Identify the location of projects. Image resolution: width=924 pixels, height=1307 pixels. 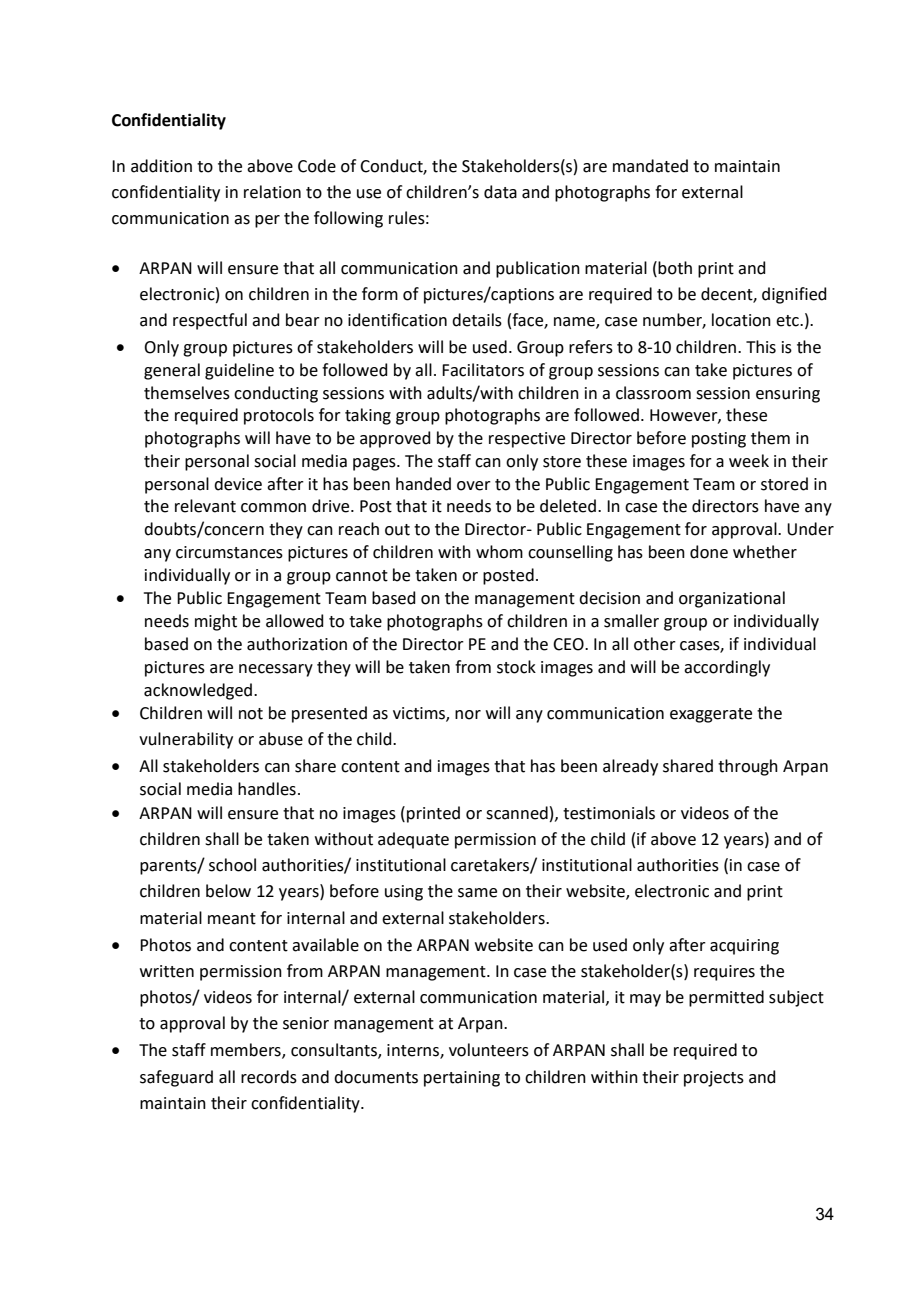
(714, 1079).
